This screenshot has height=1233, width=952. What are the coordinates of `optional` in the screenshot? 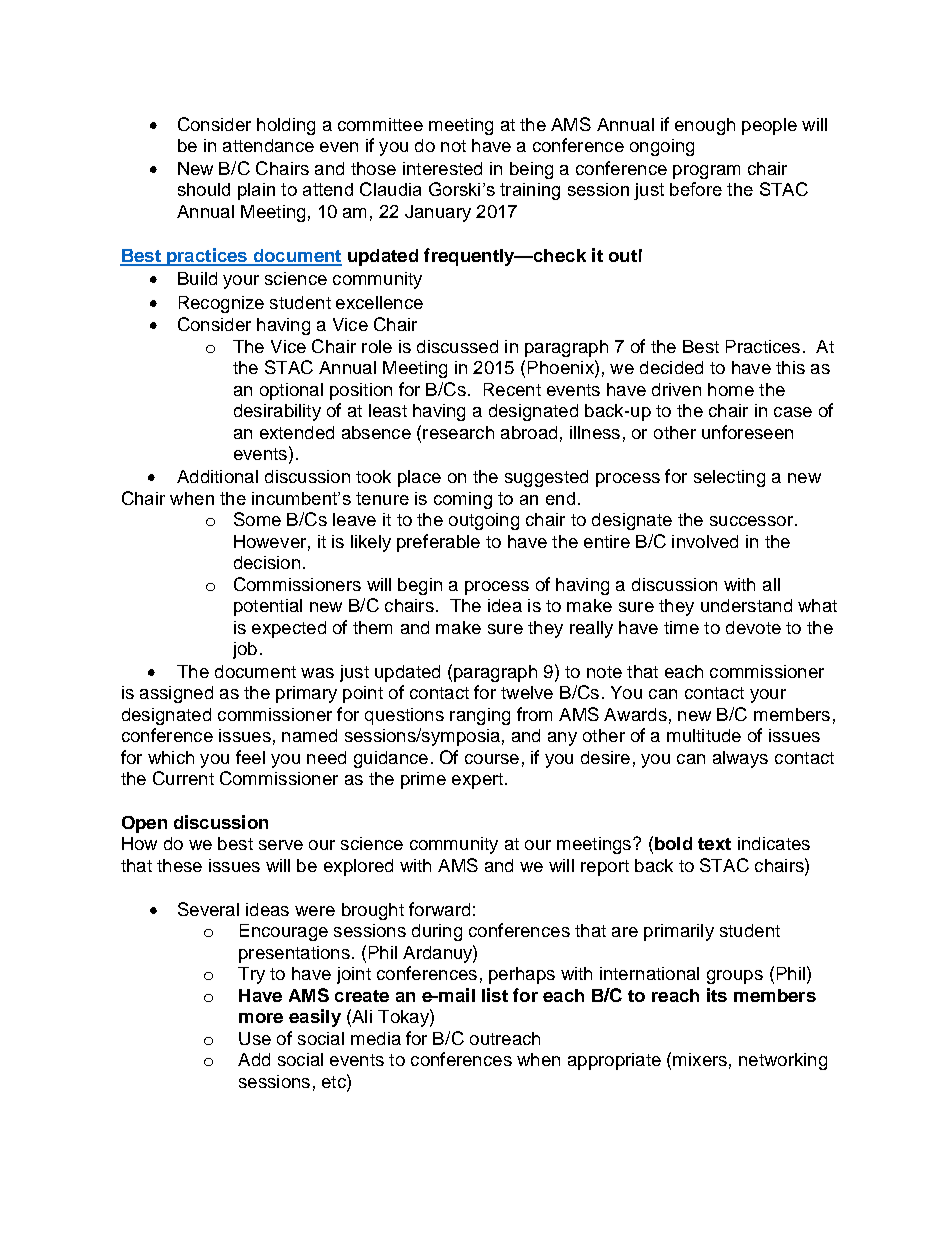 It's located at (291, 391).
